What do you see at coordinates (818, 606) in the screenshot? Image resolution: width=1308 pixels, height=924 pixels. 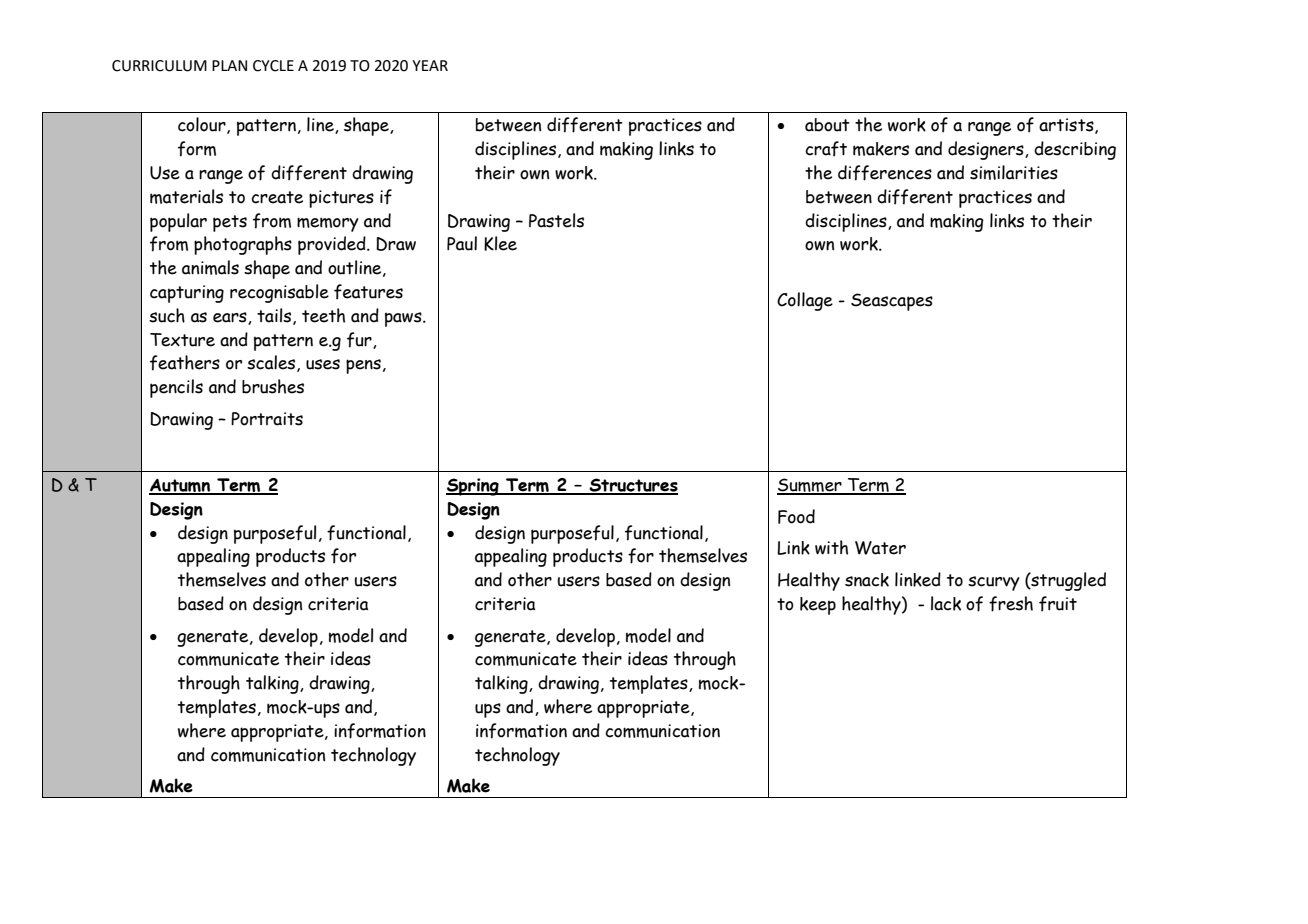 I see `keep` at bounding box center [818, 606].
